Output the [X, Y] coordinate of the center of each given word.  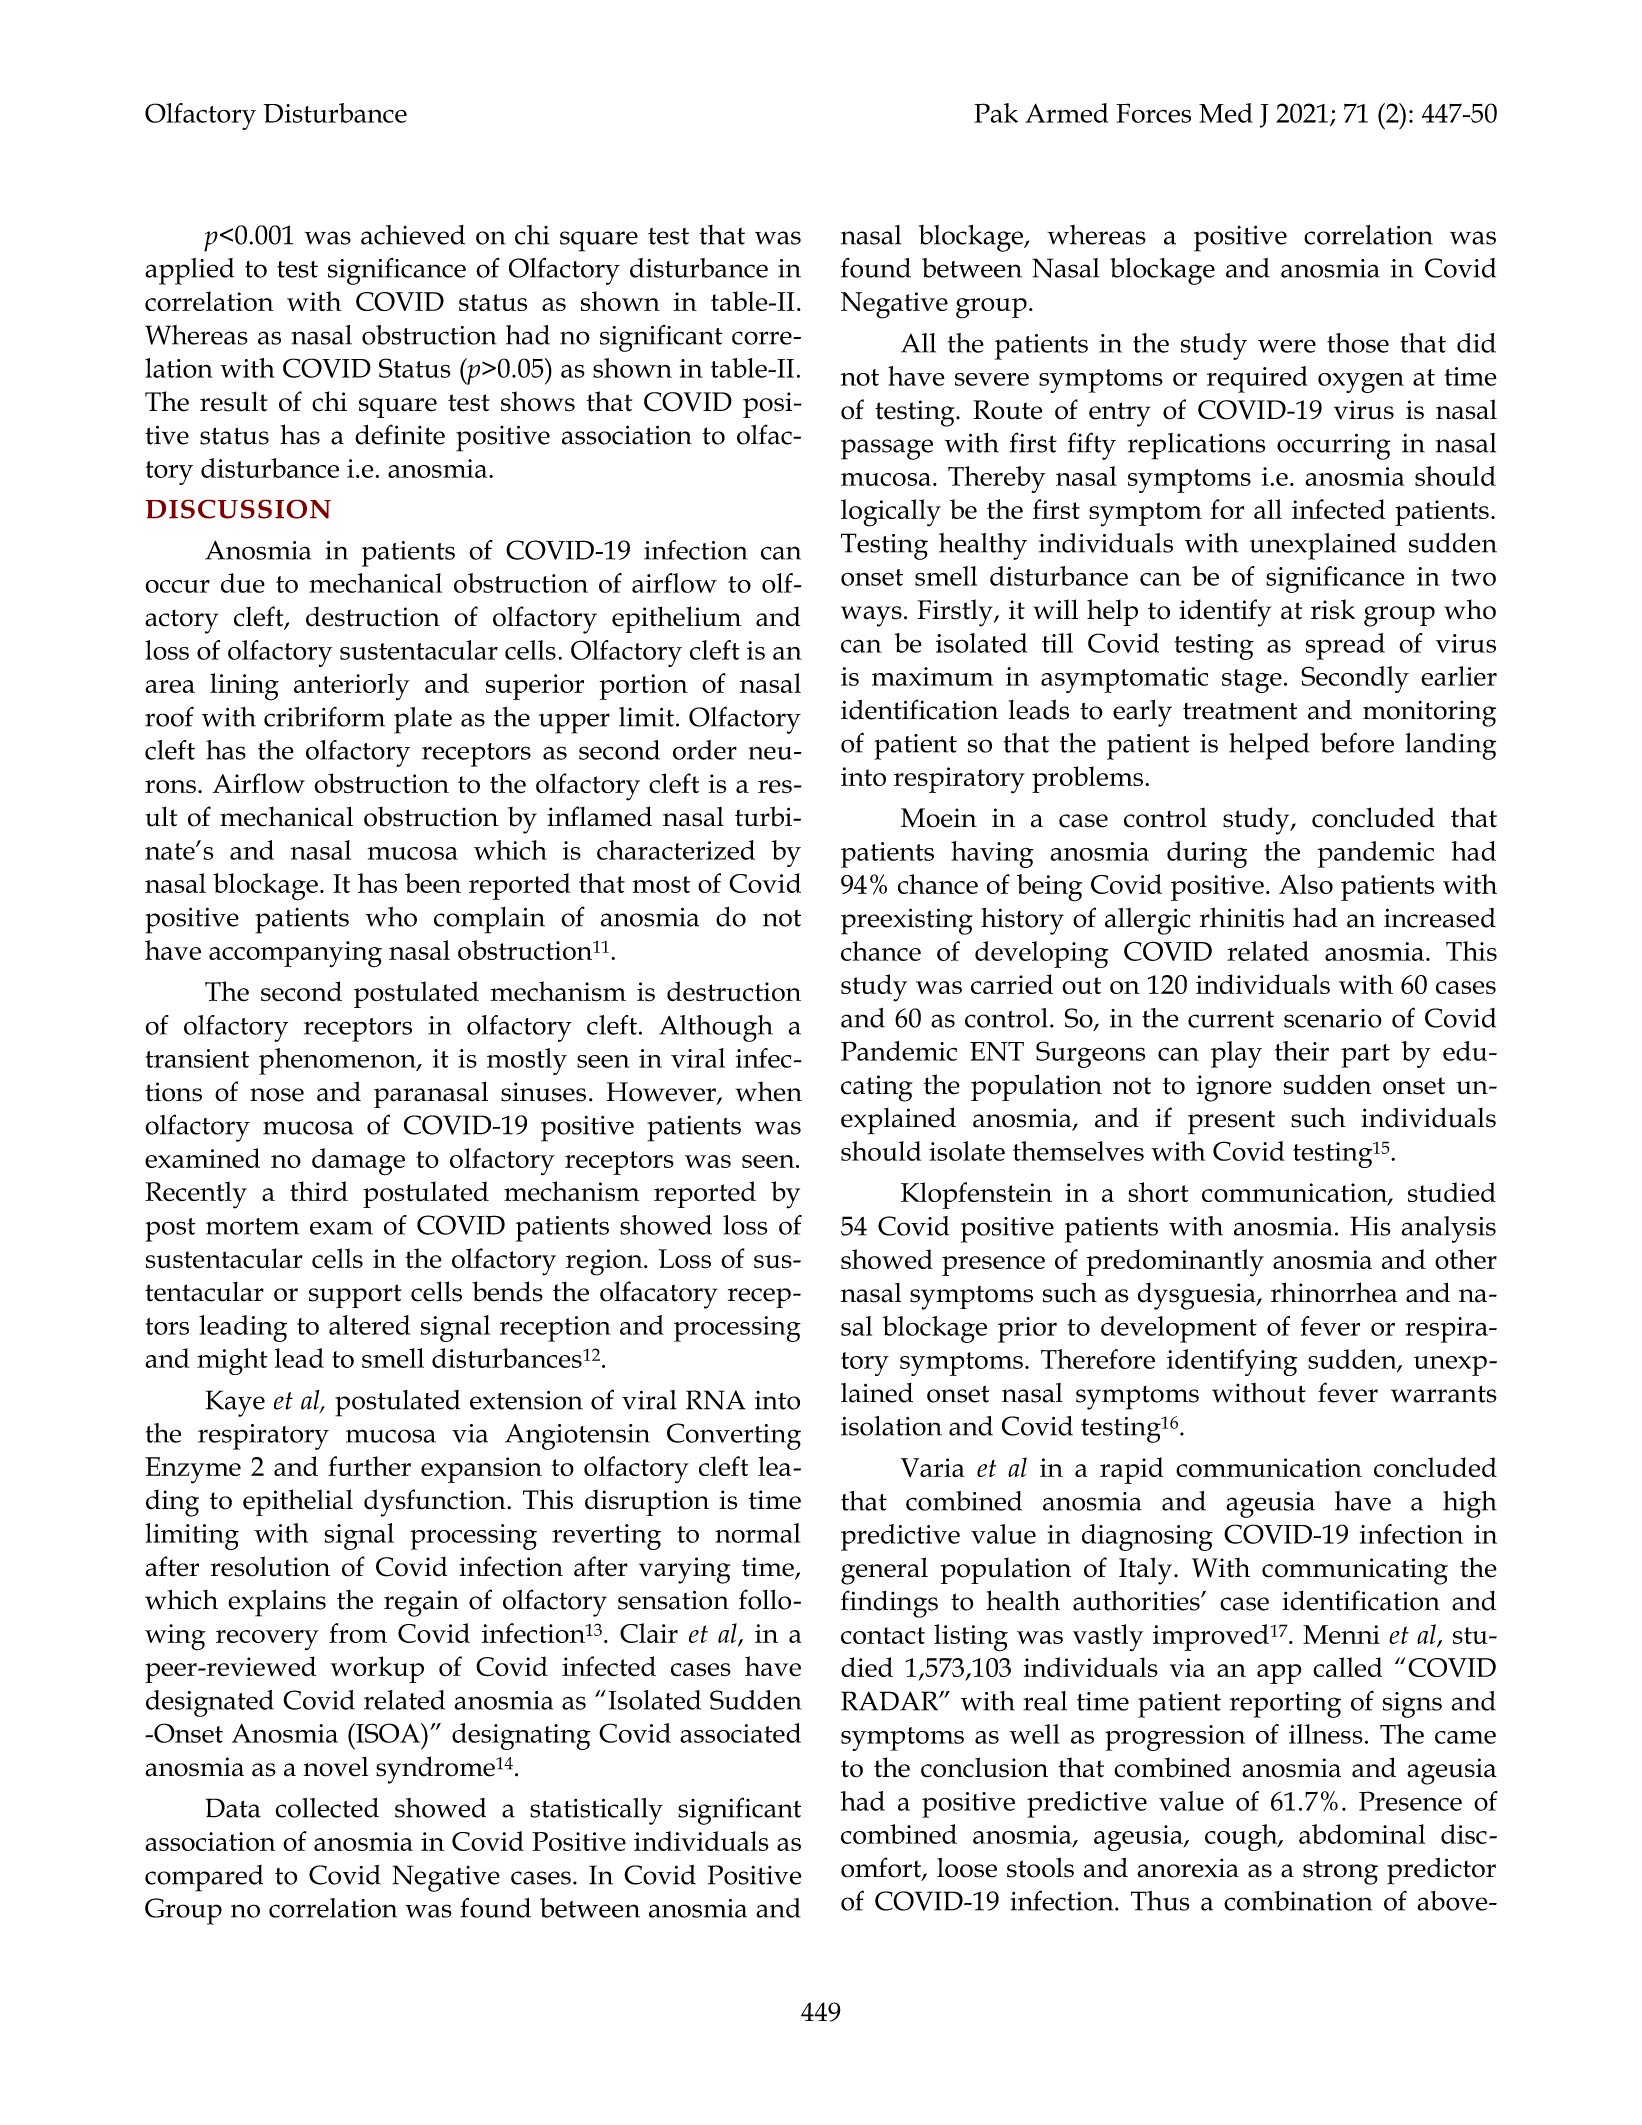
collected [327, 1808]
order [705, 750]
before [1357, 742]
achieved [413, 235]
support [355, 1296]
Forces [1153, 113]
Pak [996, 113]
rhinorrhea [1334, 1292]
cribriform [324, 716]
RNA [716, 1400]
